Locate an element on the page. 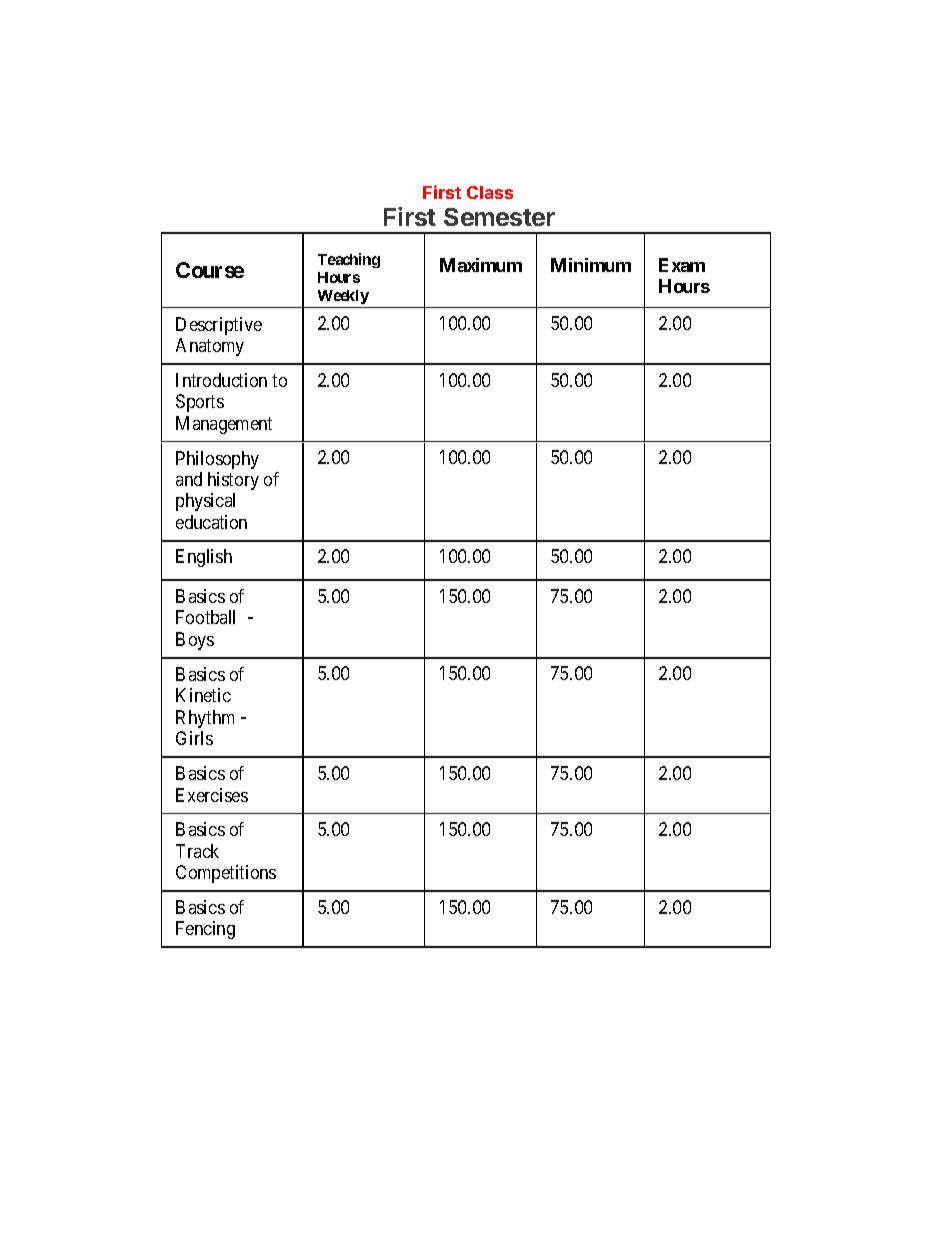  Exercises is located at coordinates (212, 795).
